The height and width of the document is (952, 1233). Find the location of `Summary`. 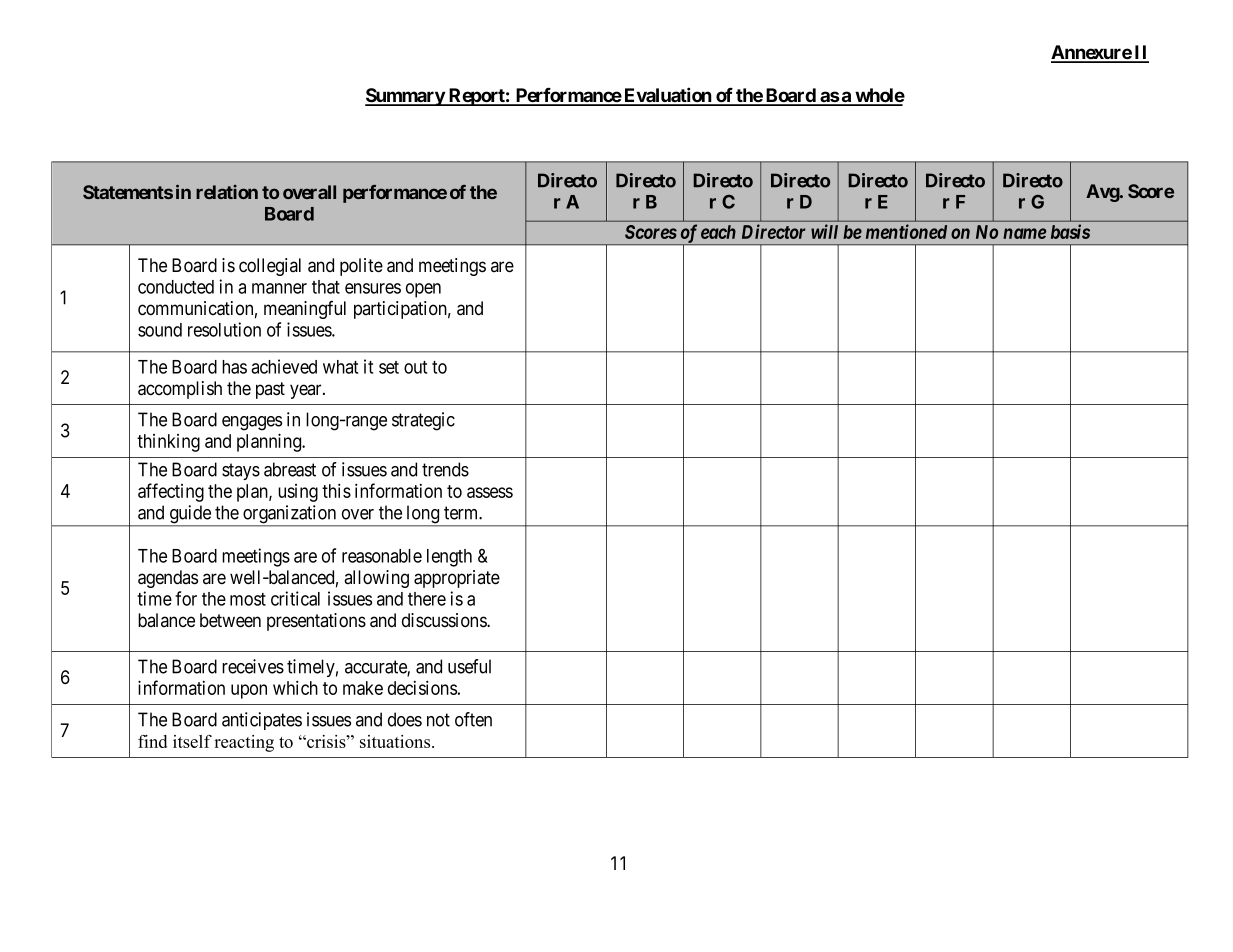

Summary is located at coordinates (405, 97).
